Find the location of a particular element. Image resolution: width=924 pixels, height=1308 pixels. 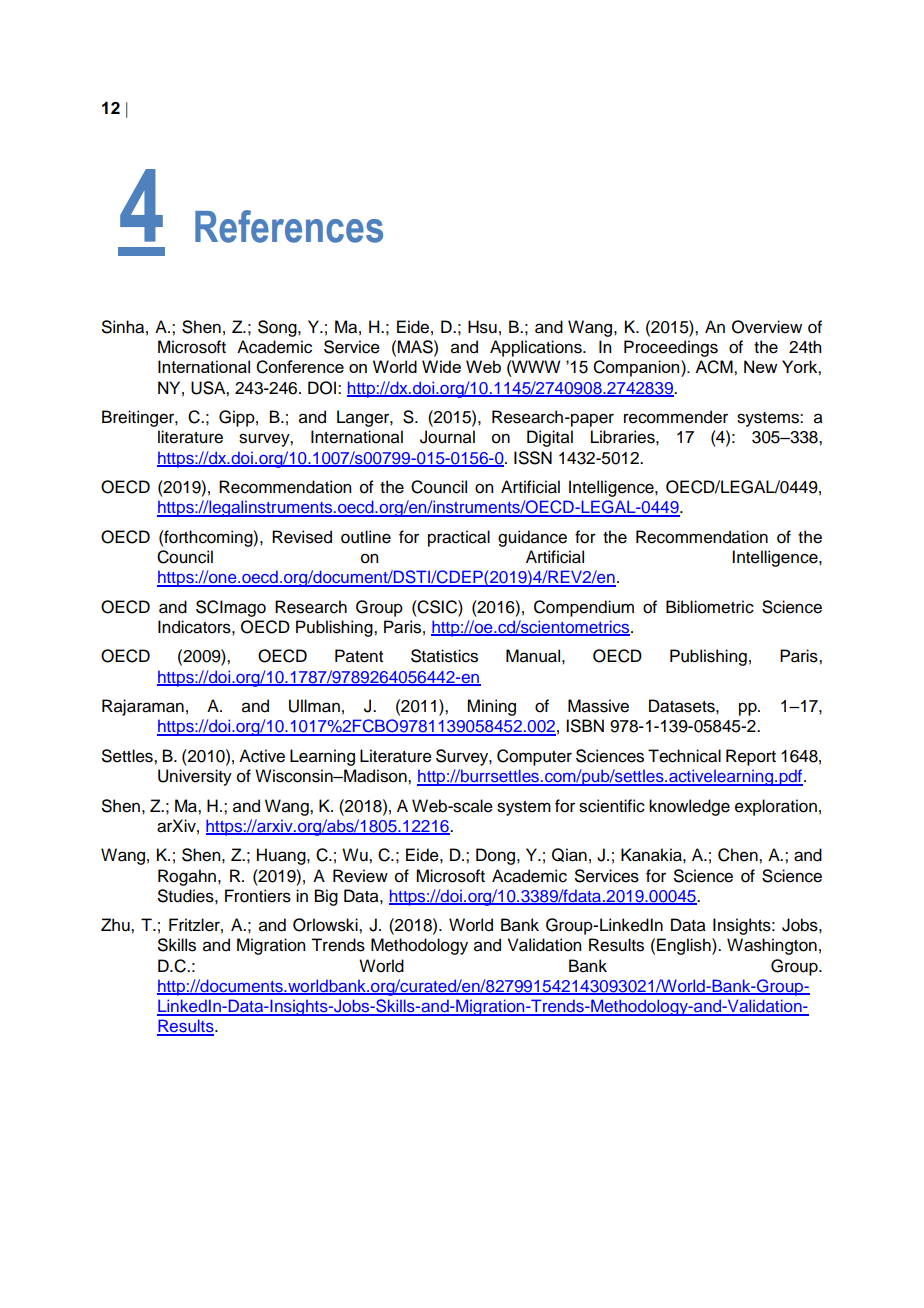

Ullman is located at coordinates (314, 706).
